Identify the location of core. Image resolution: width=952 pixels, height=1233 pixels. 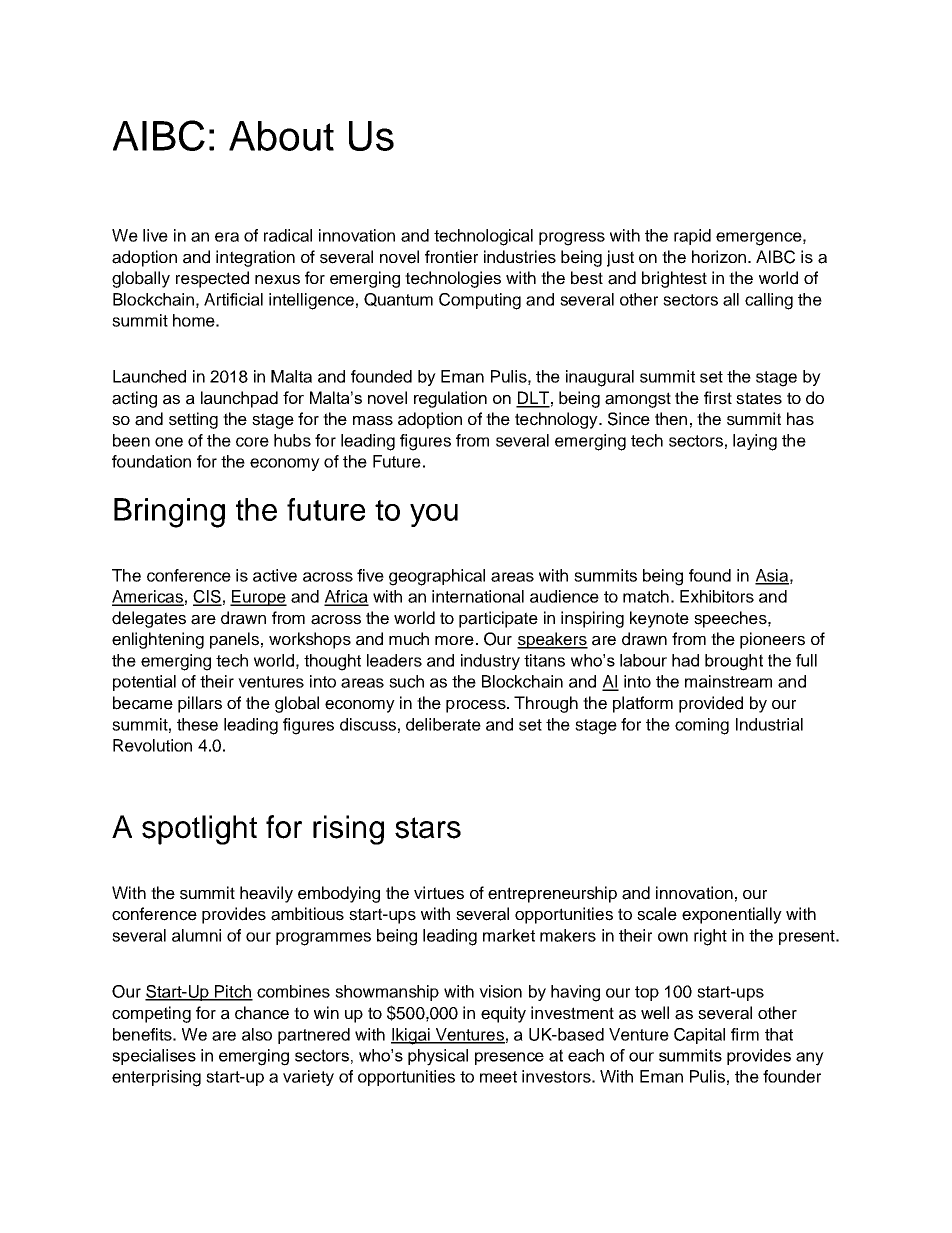
(252, 442).
